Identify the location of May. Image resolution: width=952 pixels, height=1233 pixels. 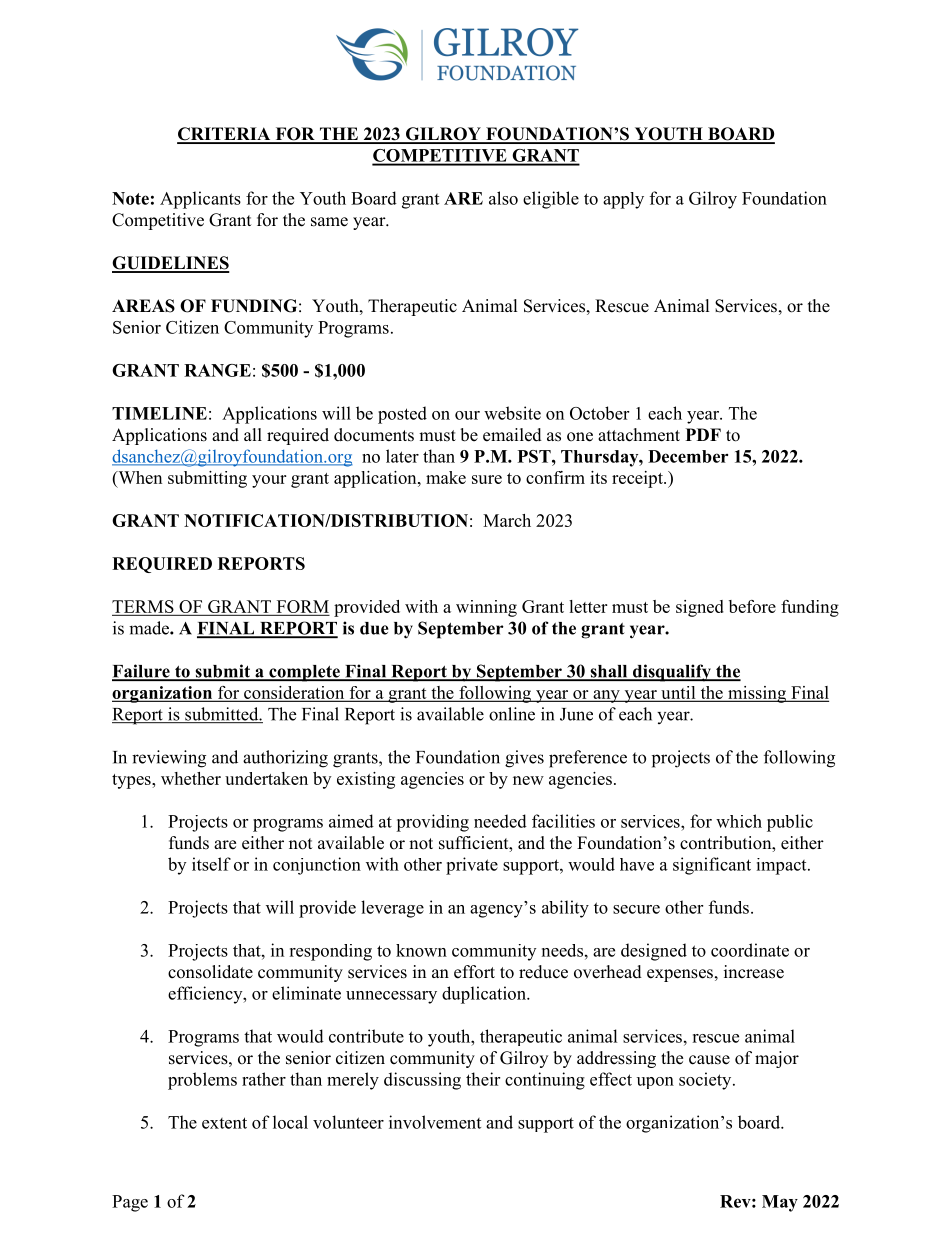
(780, 1203).
